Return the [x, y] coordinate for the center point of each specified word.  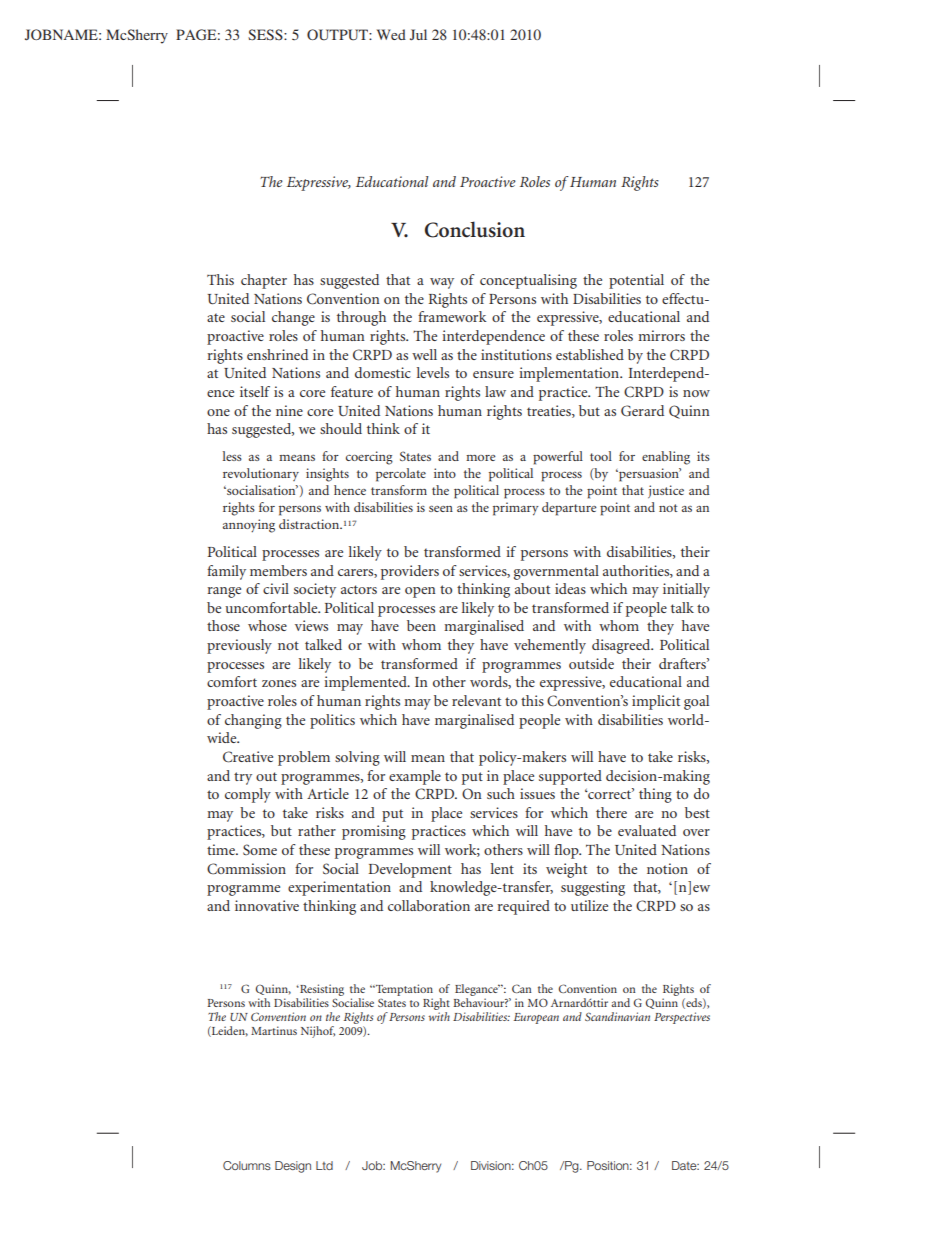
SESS [266, 34]
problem [304, 758]
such [501, 793]
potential [636, 281]
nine [289, 410]
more [481, 458]
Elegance [477, 991]
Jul [418, 34]
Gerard [642, 411]
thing [655, 795]
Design [293, 1167]
